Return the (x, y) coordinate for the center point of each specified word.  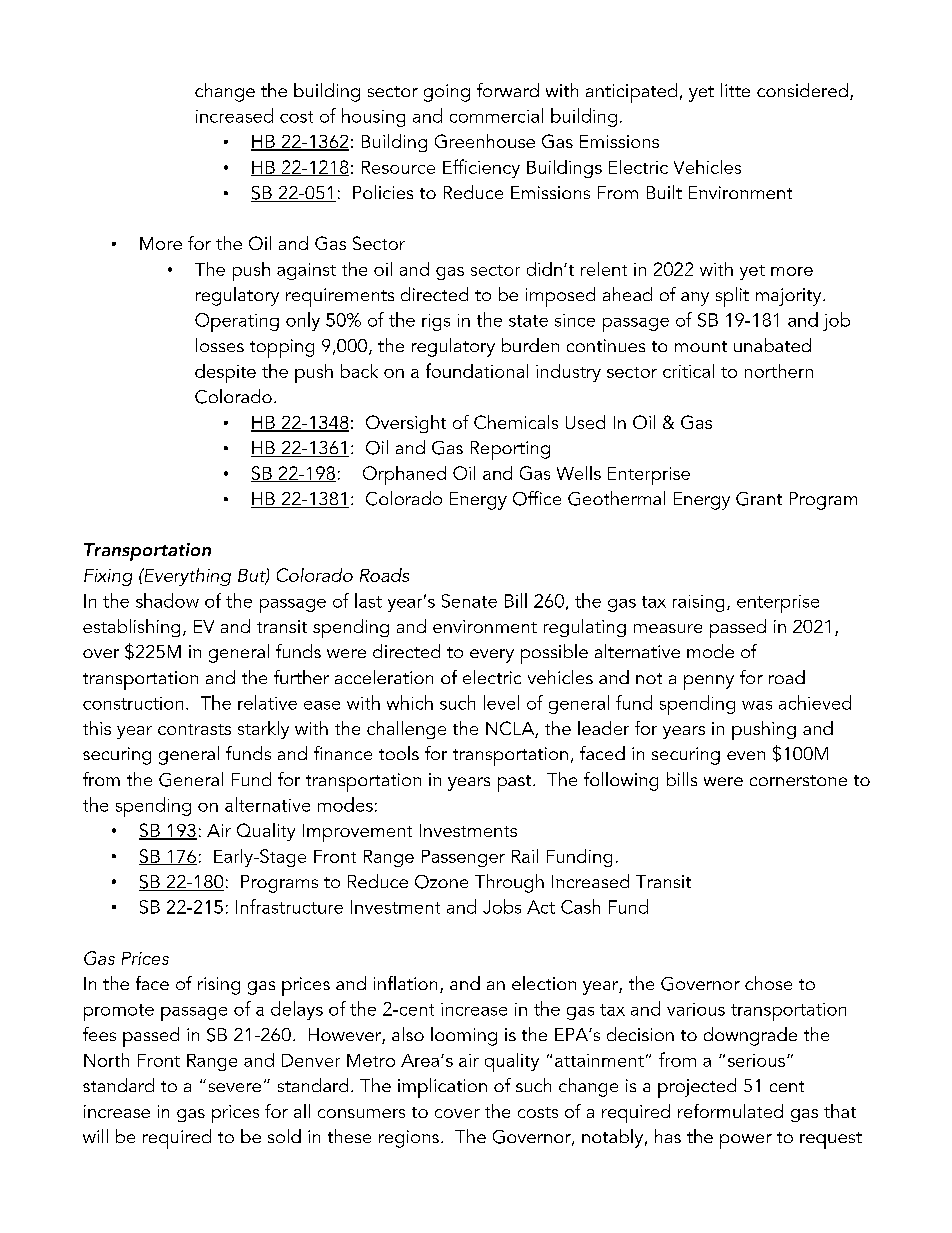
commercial (496, 115)
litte (735, 90)
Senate (469, 601)
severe (235, 1087)
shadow (167, 600)
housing (373, 117)
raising (698, 603)
